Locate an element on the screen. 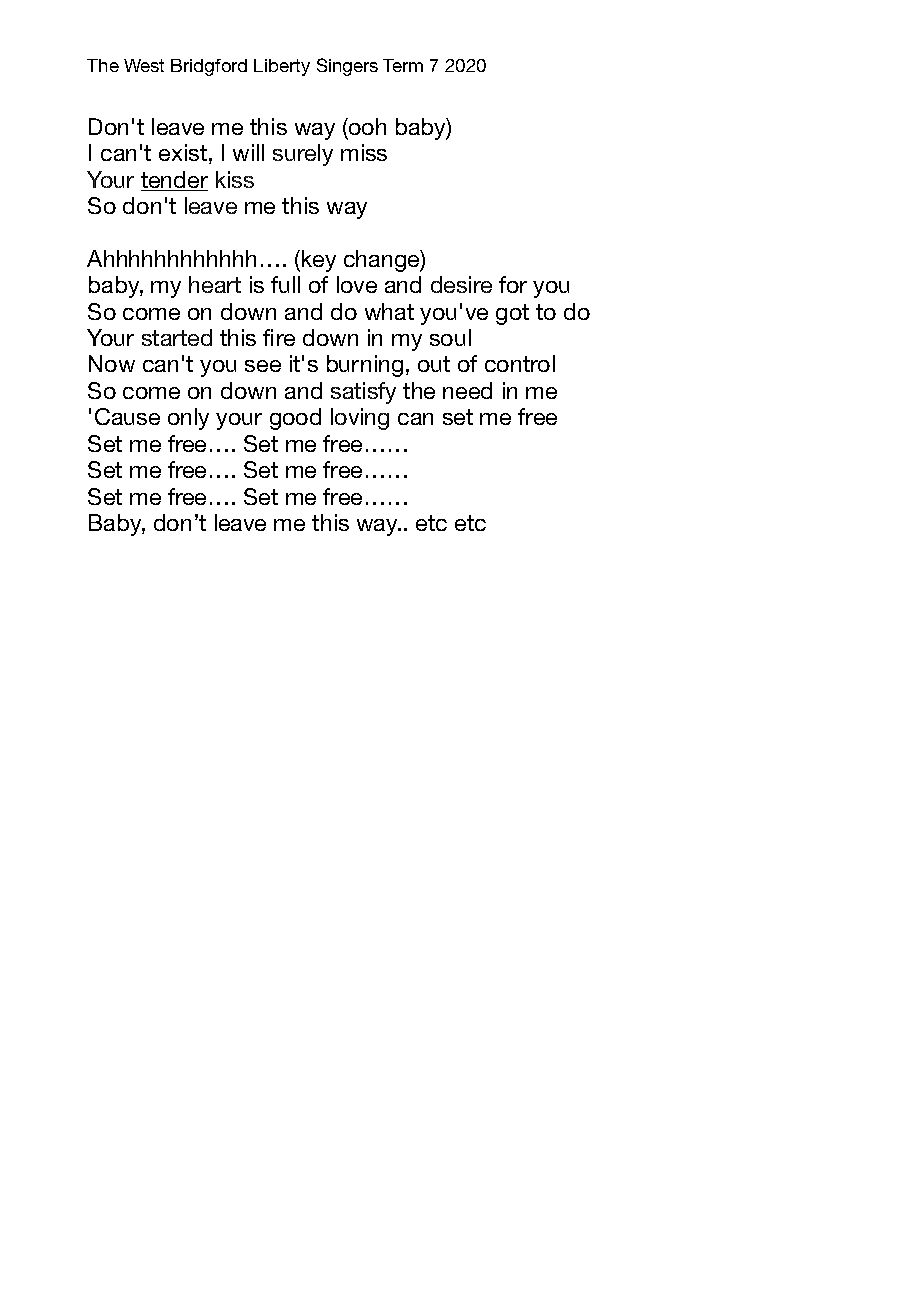 This screenshot has width=924, height=1308. Term is located at coordinates (403, 65).
